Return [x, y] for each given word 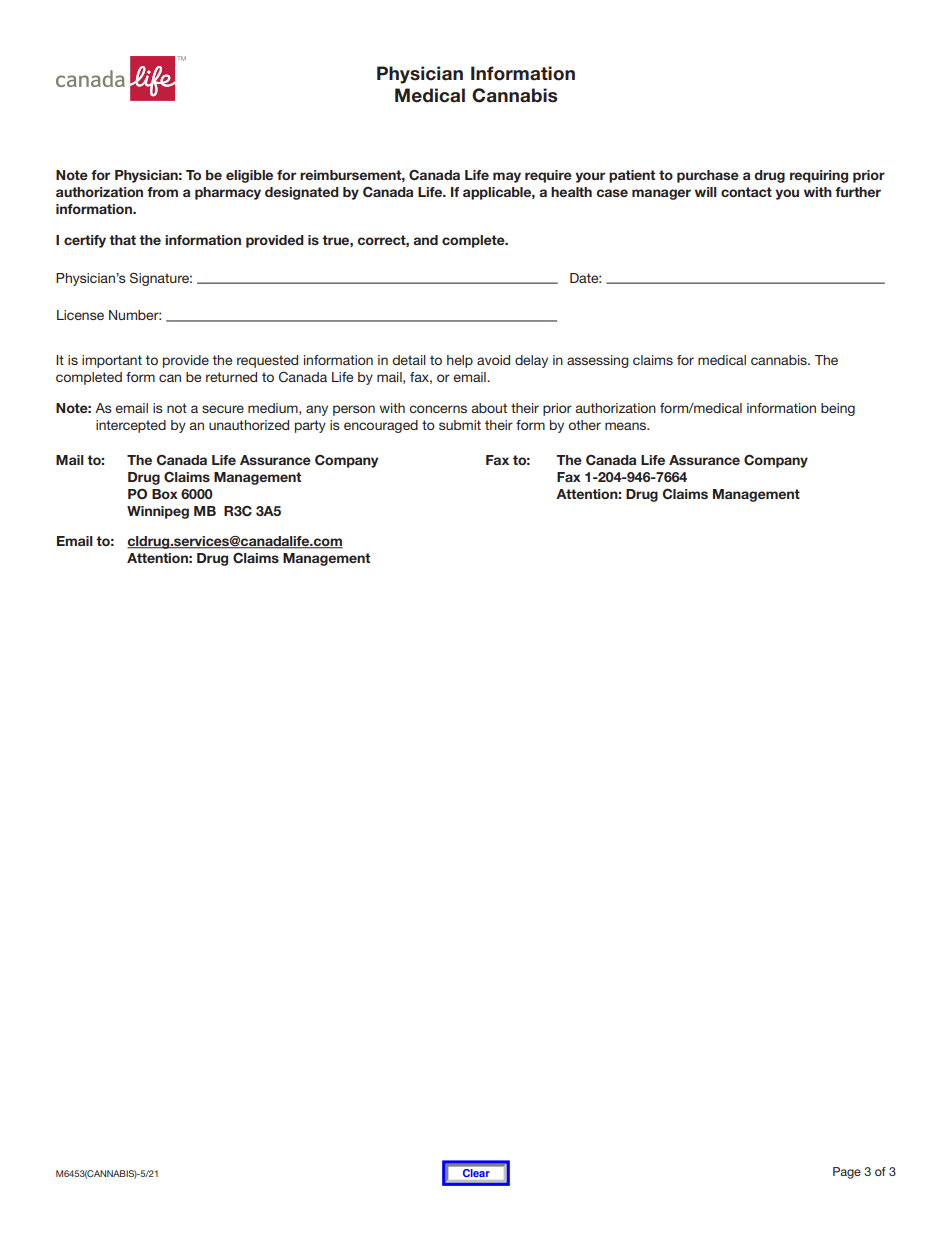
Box [165, 494]
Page [847, 1173]
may [507, 177]
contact [746, 192]
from [162, 192]
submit [460, 425]
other [584, 425]
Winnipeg [158, 512]
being [838, 409]
